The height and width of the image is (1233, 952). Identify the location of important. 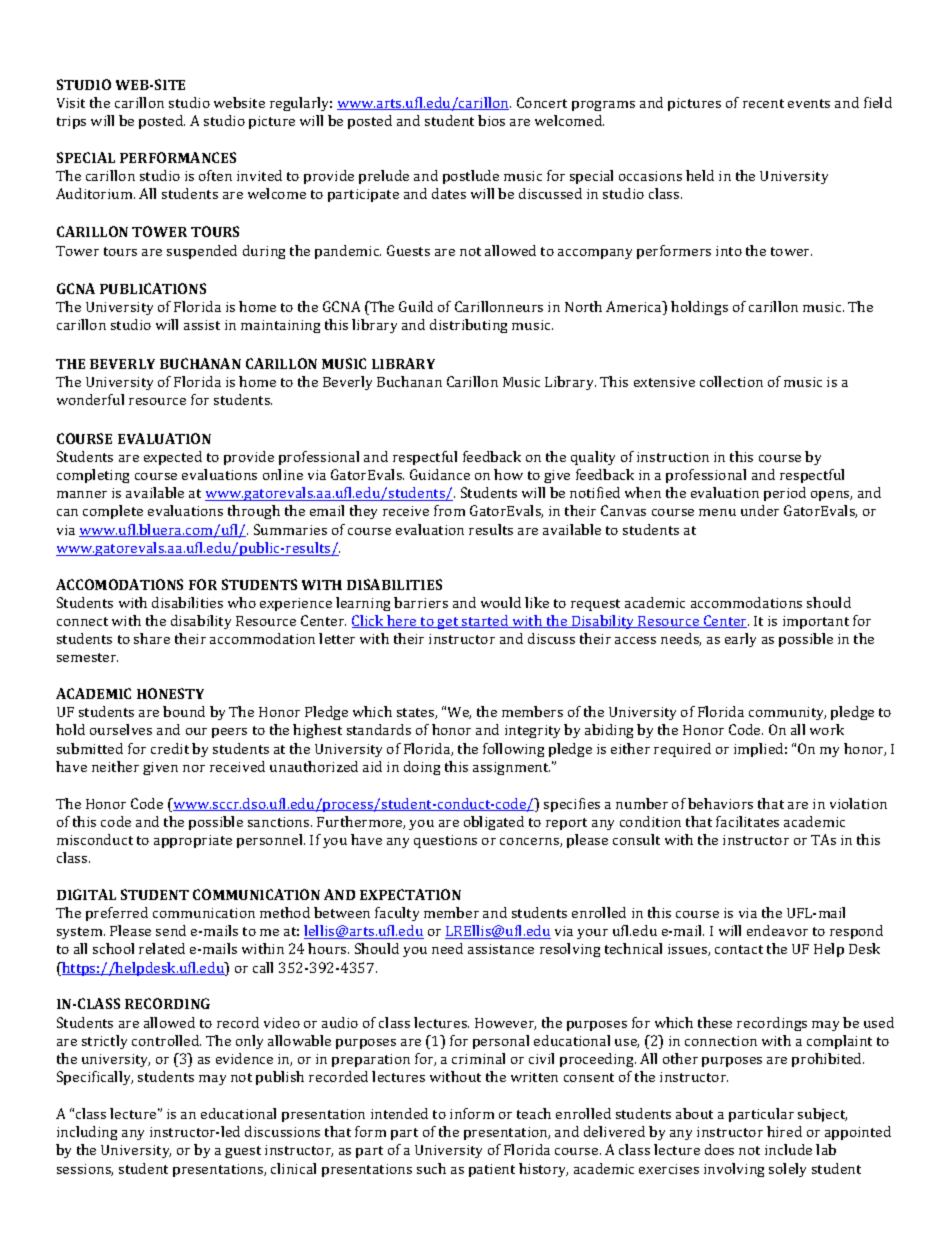
(816, 622).
